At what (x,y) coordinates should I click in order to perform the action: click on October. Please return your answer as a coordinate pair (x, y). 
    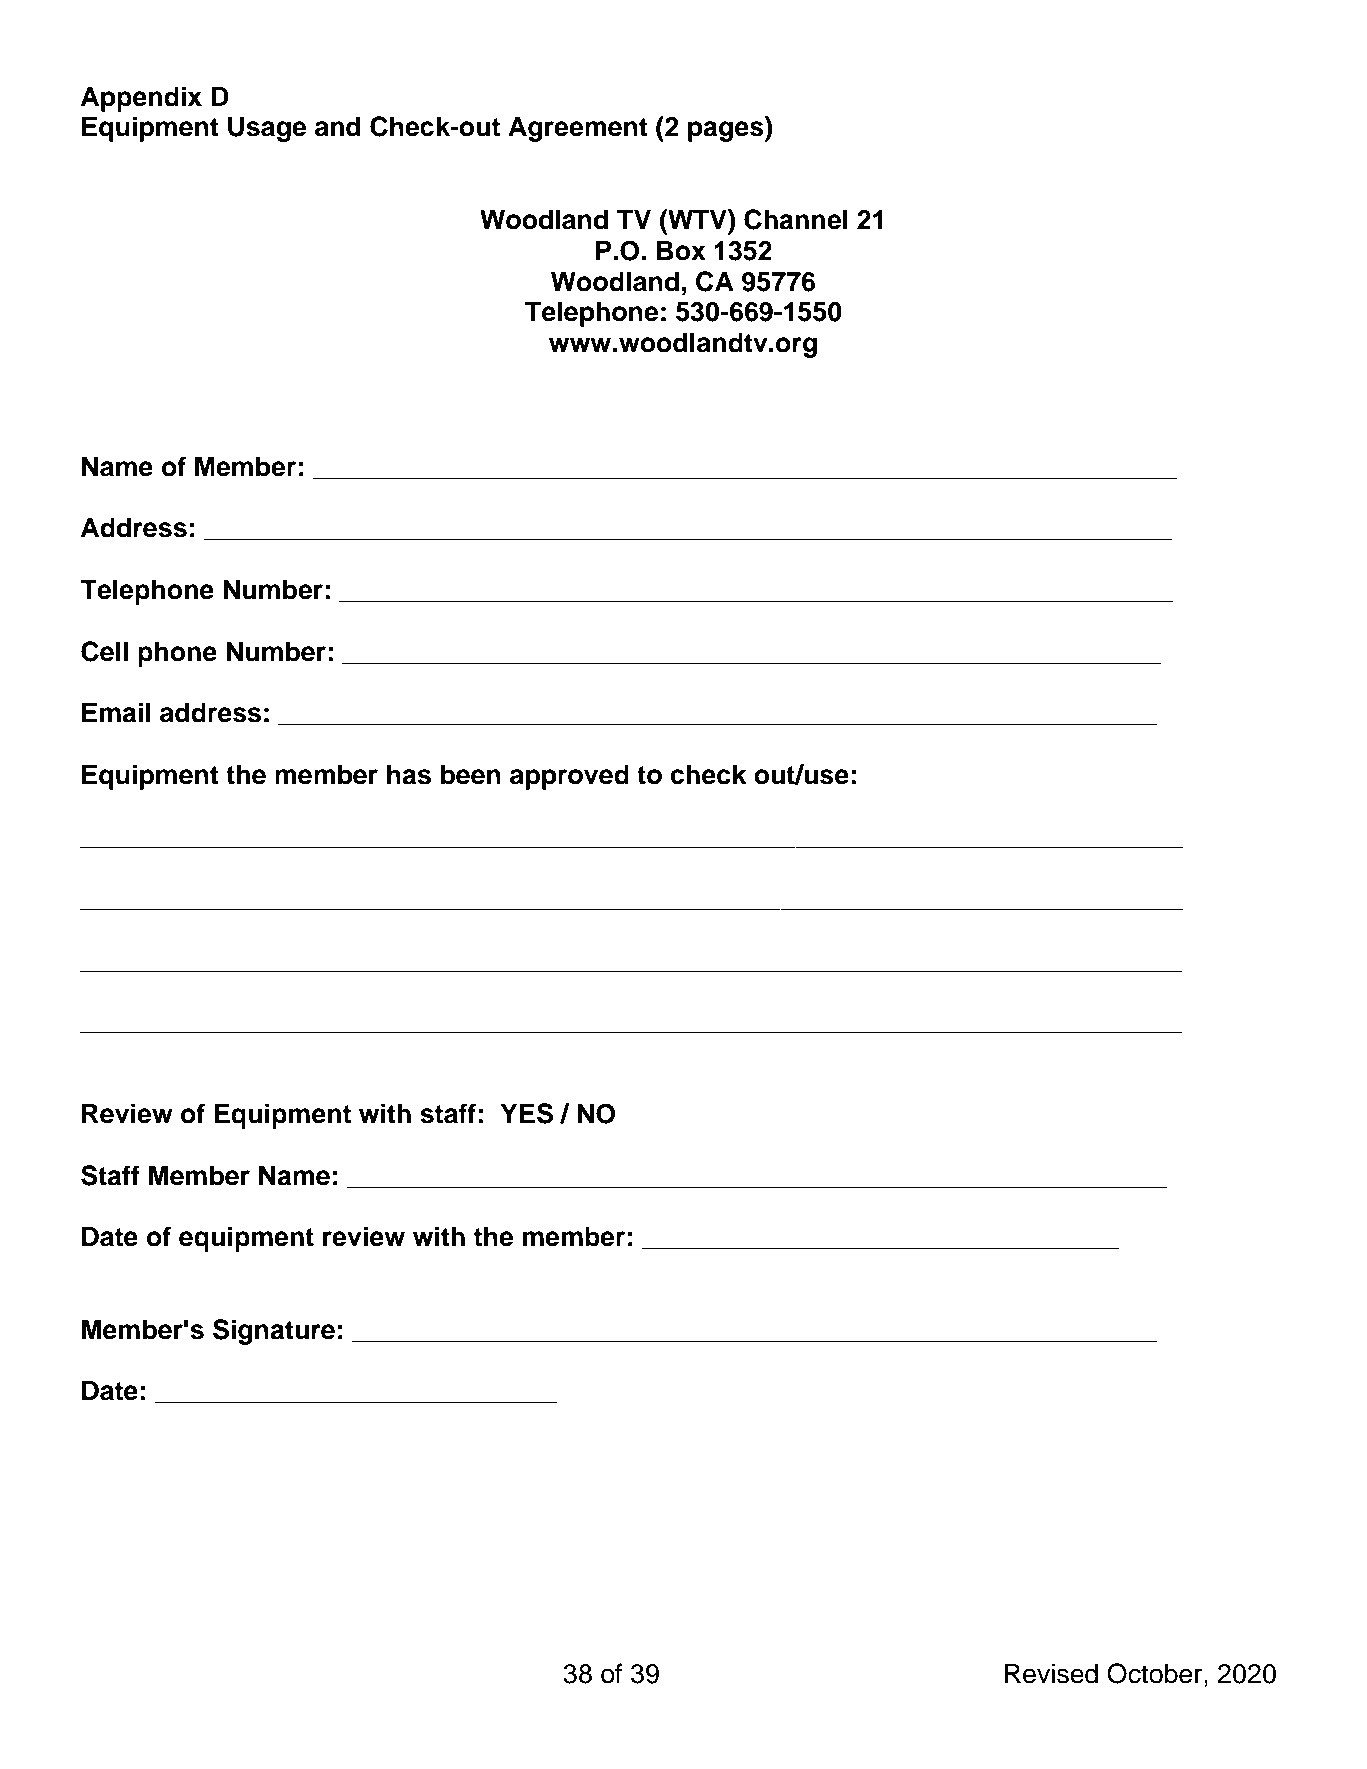
    Looking at the image, I should click on (1156, 1673).
